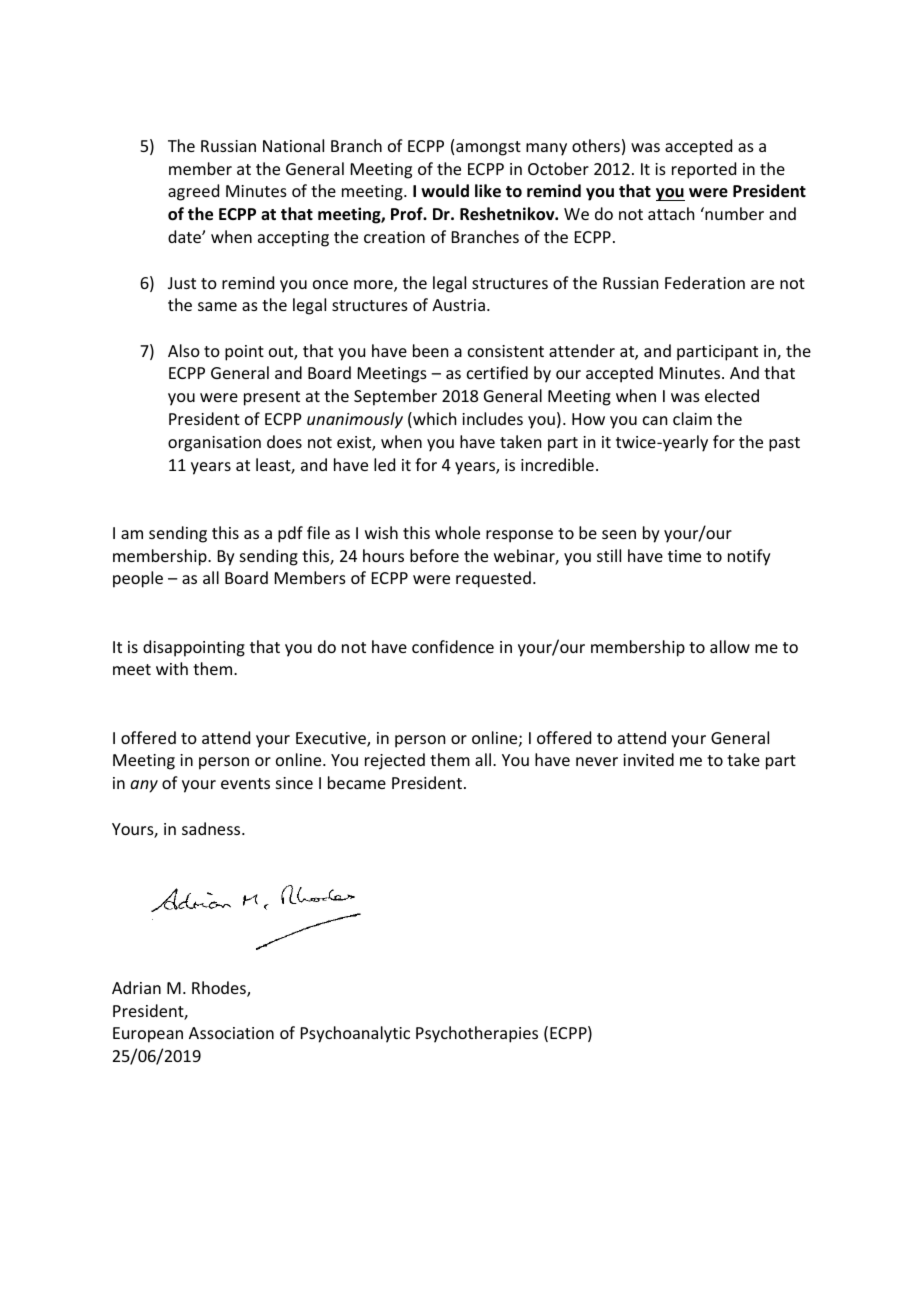 This page has height=1308, width=924. I want to click on events, so click(245, 783).
